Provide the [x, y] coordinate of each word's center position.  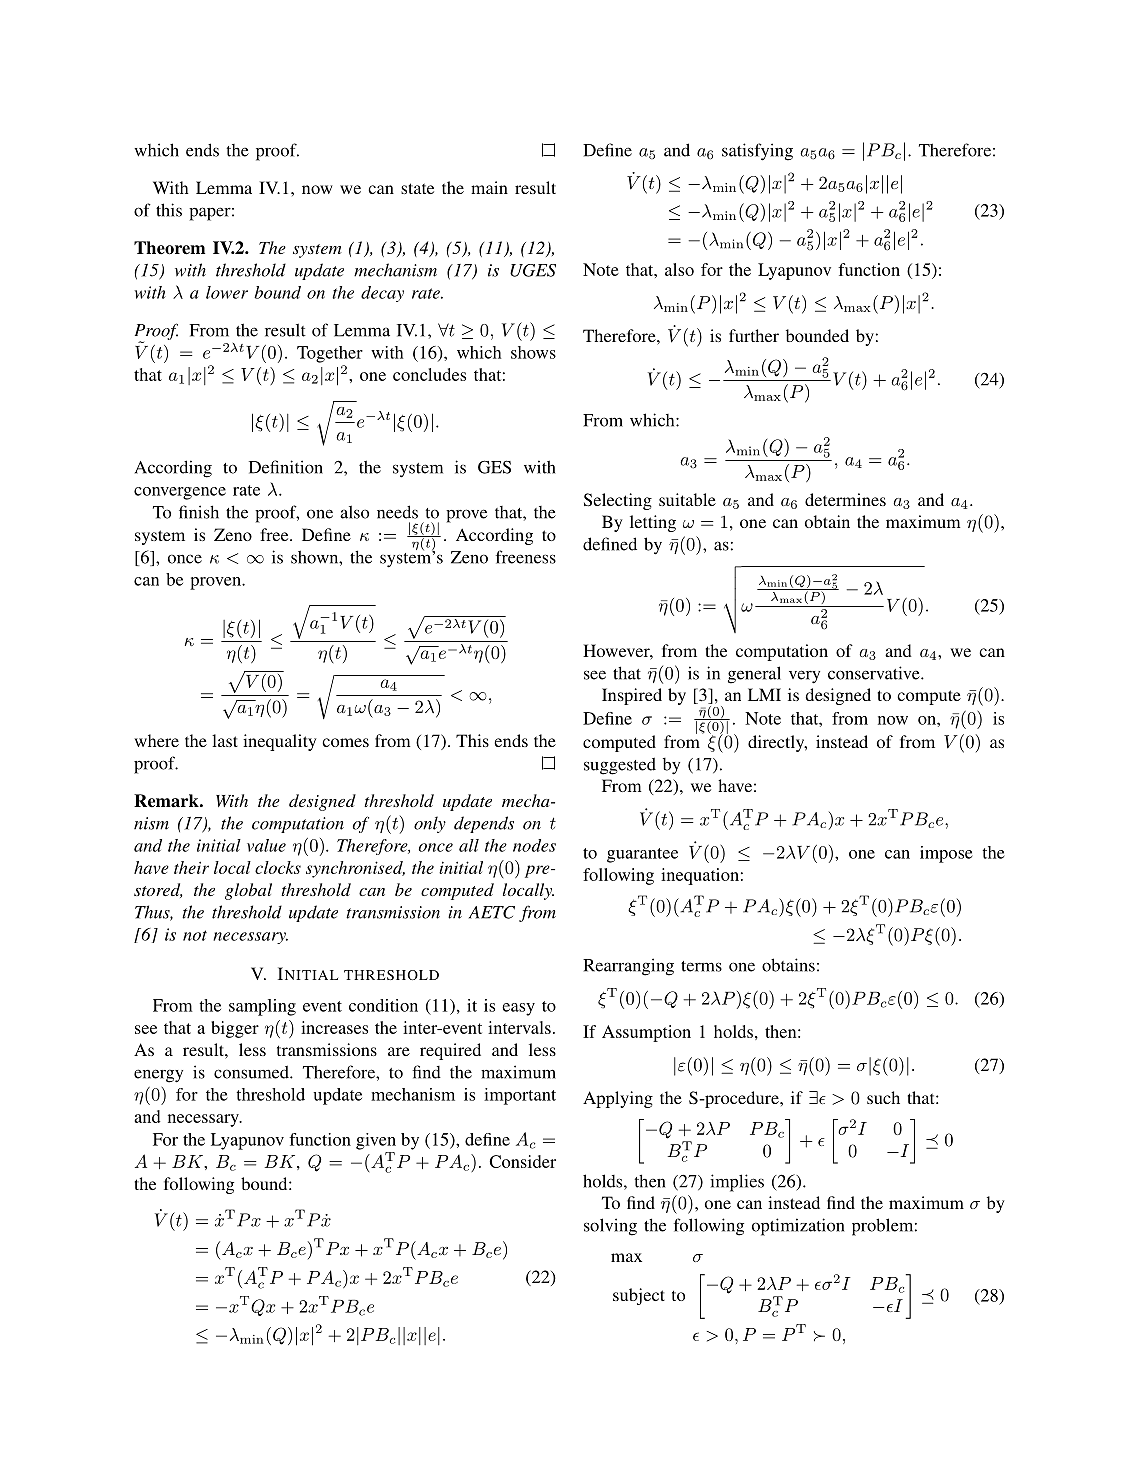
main [489, 187]
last [225, 740]
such [883, 1097]
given [376, 1141]
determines [845, 499]
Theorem [169, 248]
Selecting [618, 501]
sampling [262, 1007]
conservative [875, 673]
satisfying [757, 152]
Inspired [632, 696]
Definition [286, 467]
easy [518, 1009]
